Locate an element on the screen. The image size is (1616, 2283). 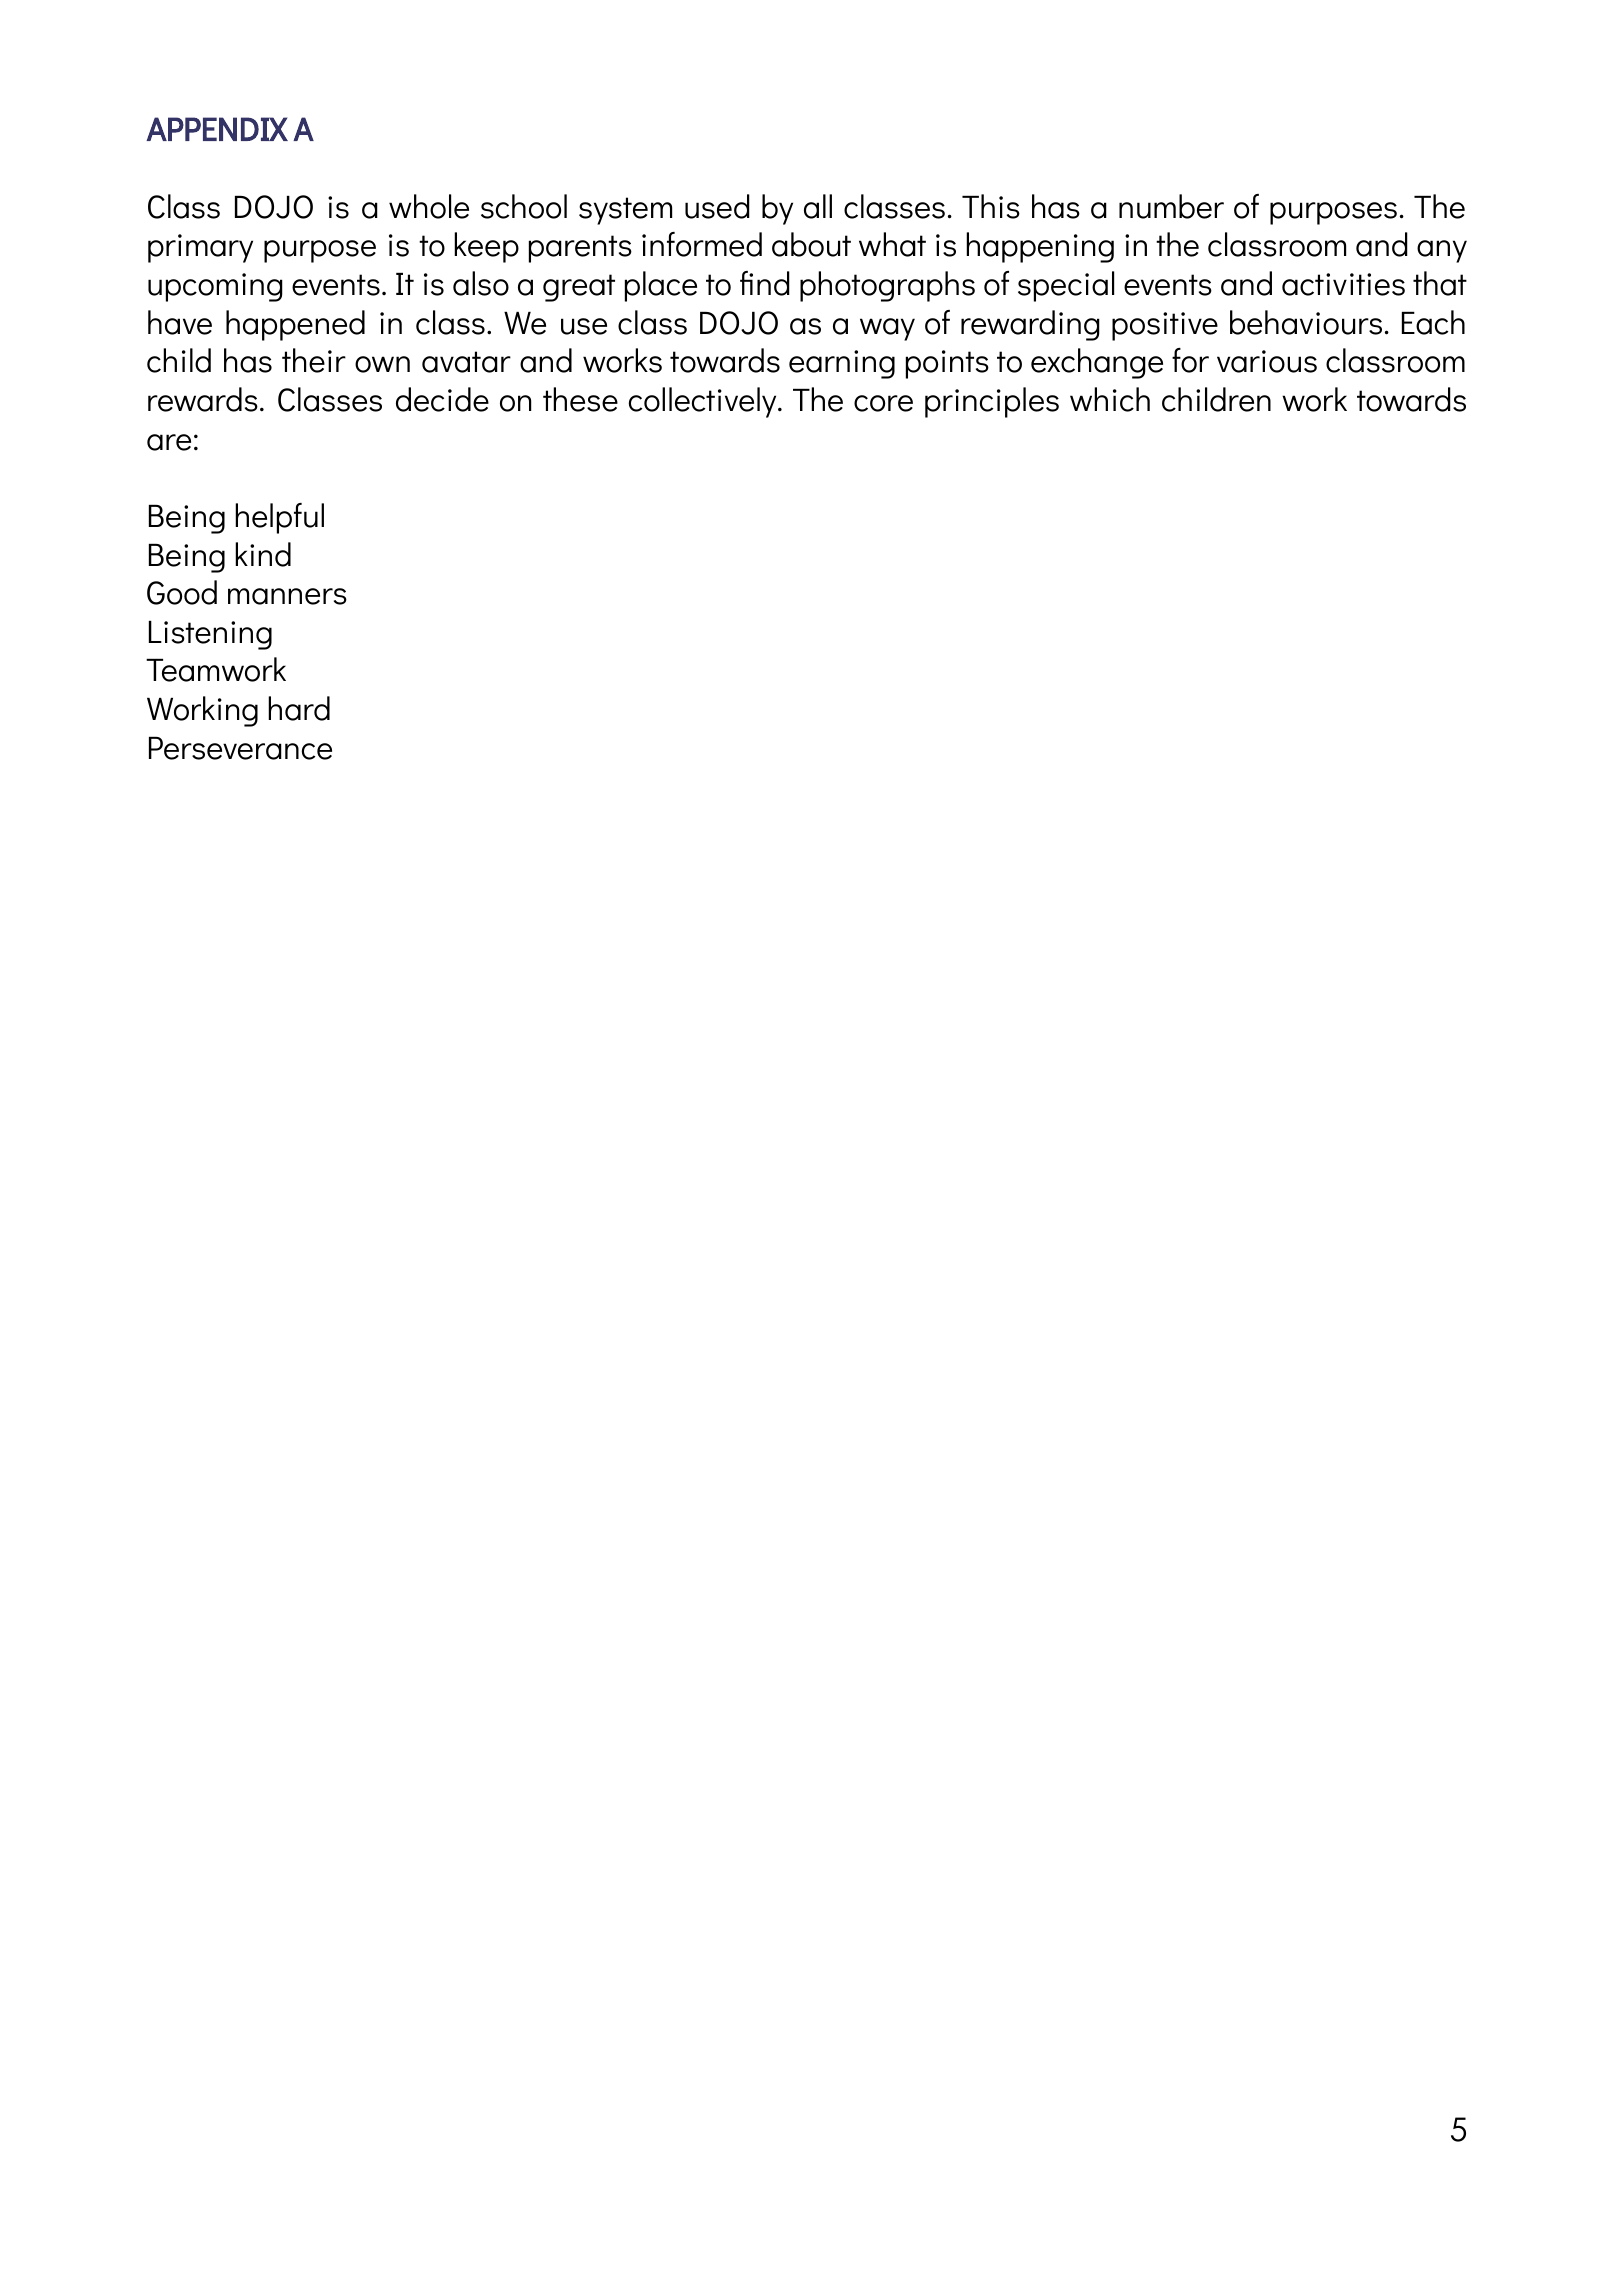
which is located at coordinates (1110, 399).
